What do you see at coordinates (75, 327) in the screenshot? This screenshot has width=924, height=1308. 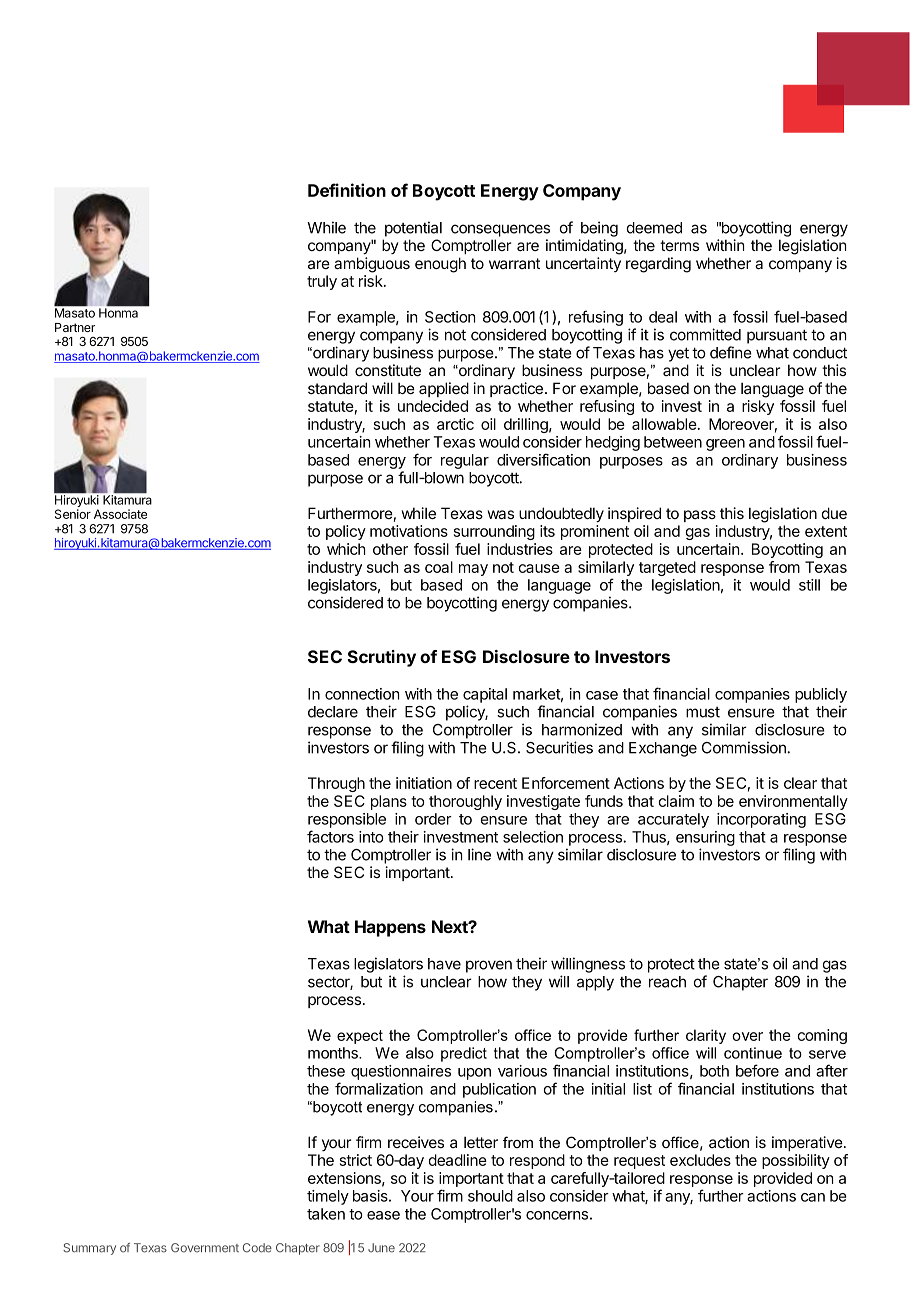 I see `Partner` at bounding box center [75, 327].
